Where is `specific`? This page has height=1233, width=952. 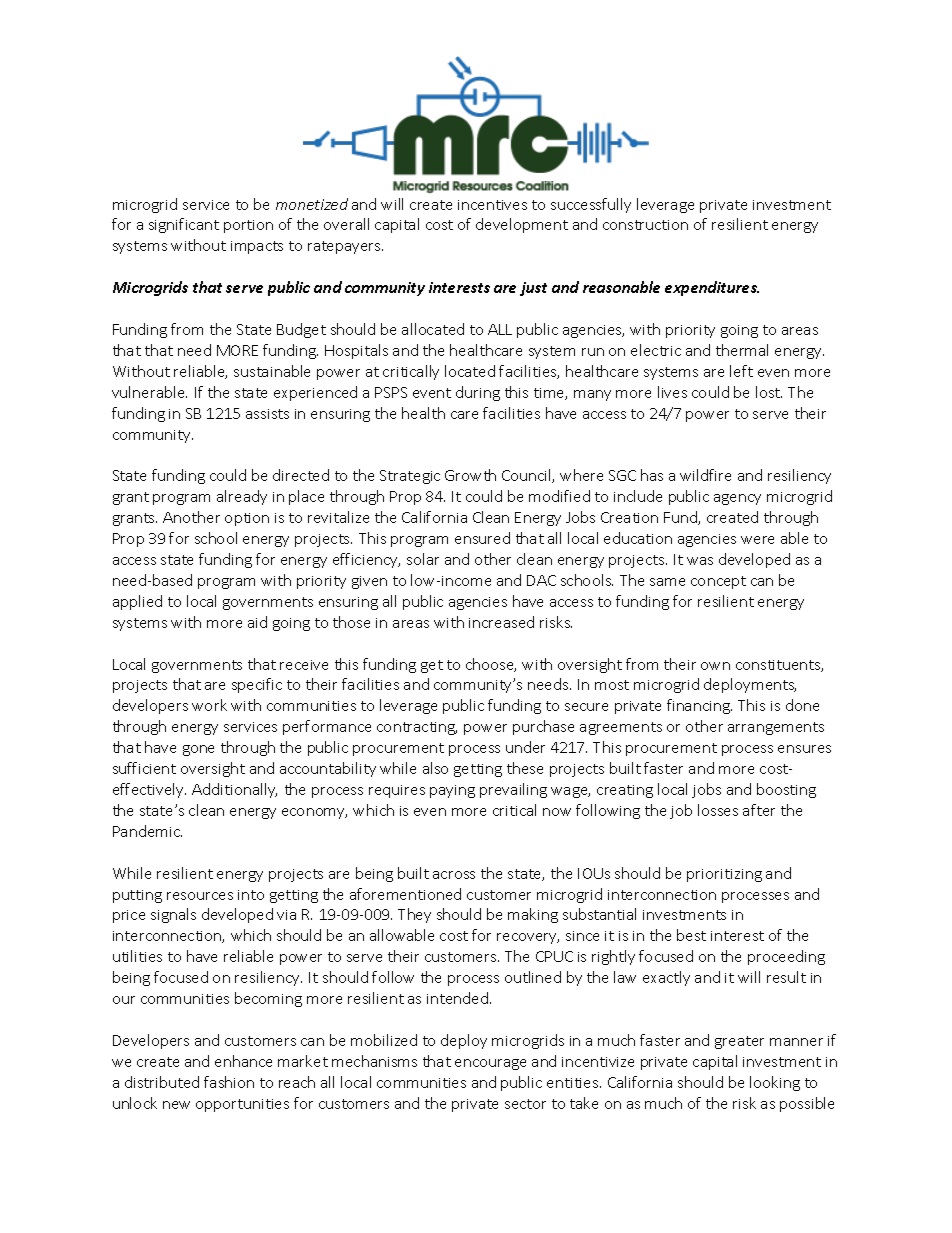
specific is located at coordinates (257, 685).
